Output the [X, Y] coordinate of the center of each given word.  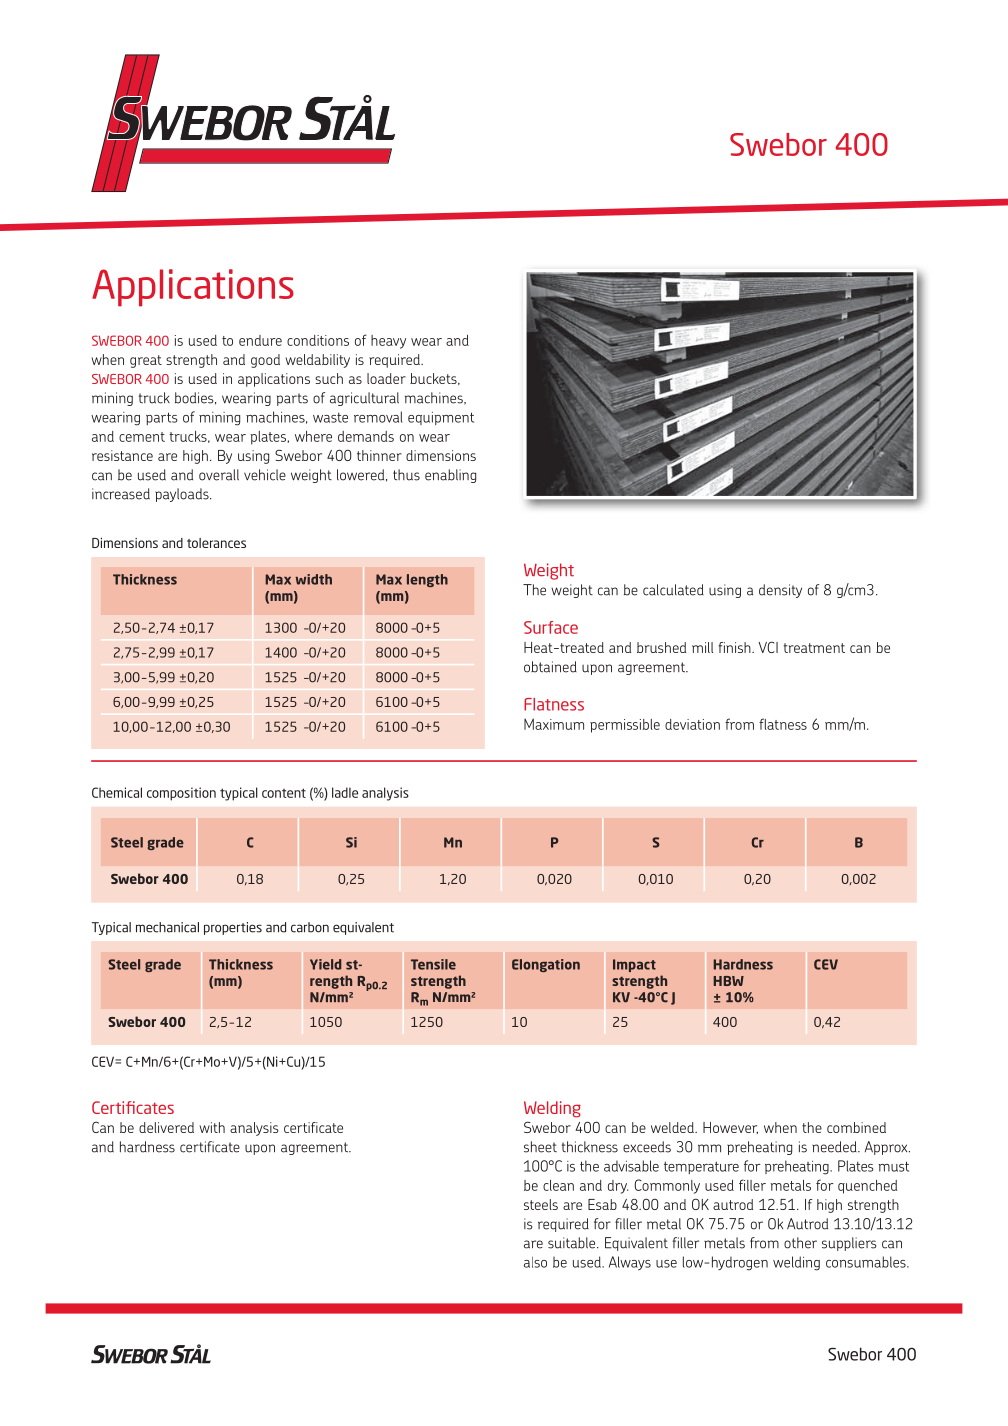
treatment [814, 648]
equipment [441, 418]
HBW [728, 981]
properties [233, 928]
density [780, 591]
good [265, 361]
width [314, 579]
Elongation [546, 965]
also [535, 1262]
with [212, 1127]
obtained [550, 667]
